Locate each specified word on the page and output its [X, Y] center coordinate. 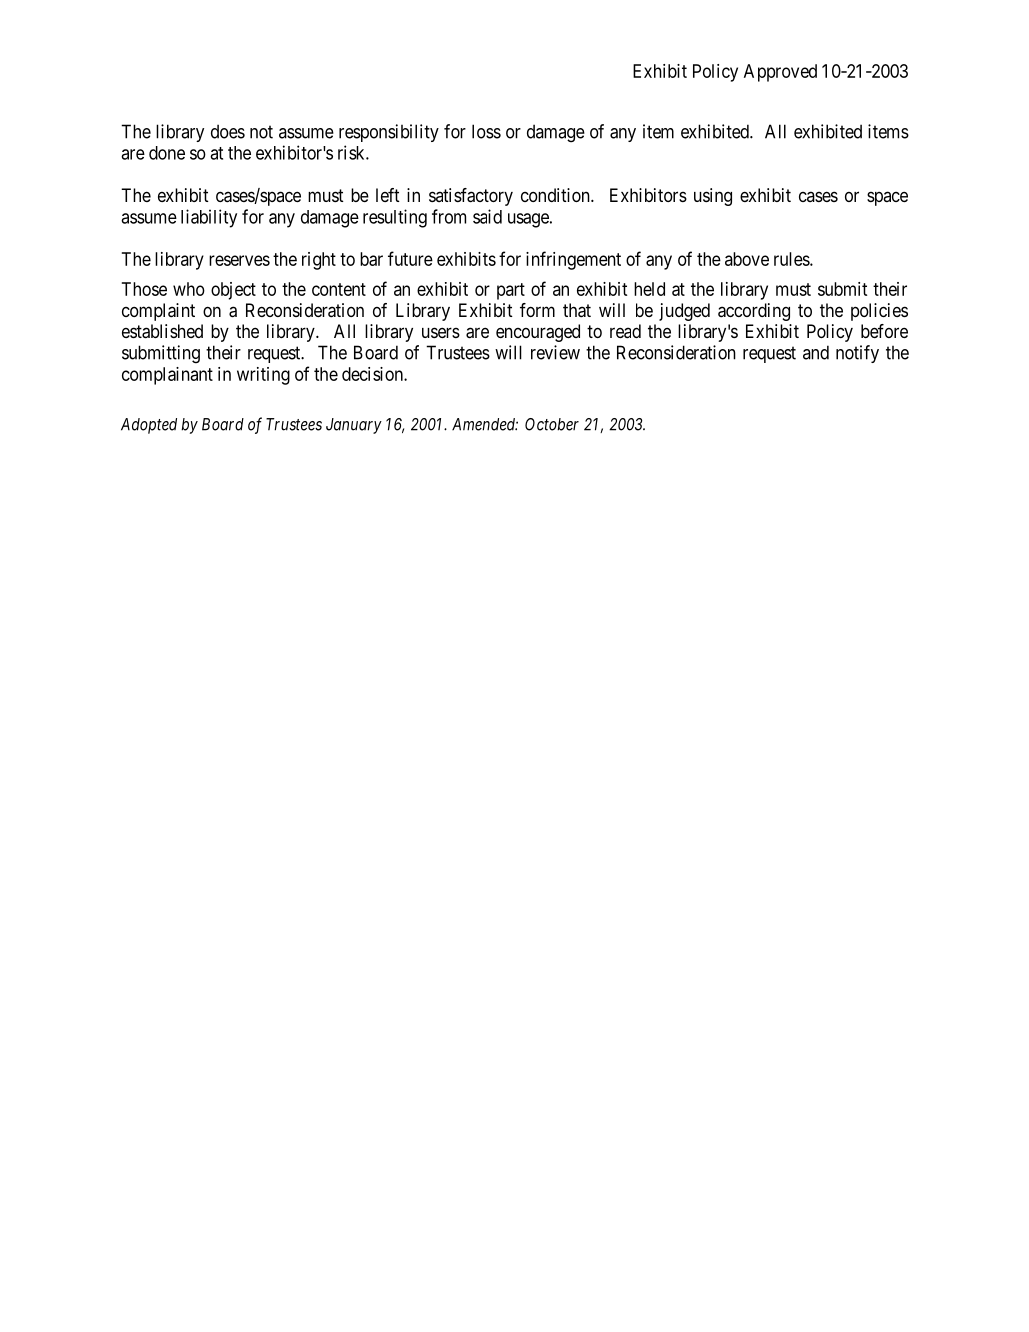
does [228, 131]
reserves [239, 260]
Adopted [149, 426]
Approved [780, 73]
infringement [573, 260]
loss [486, 131]
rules [792, 259]
